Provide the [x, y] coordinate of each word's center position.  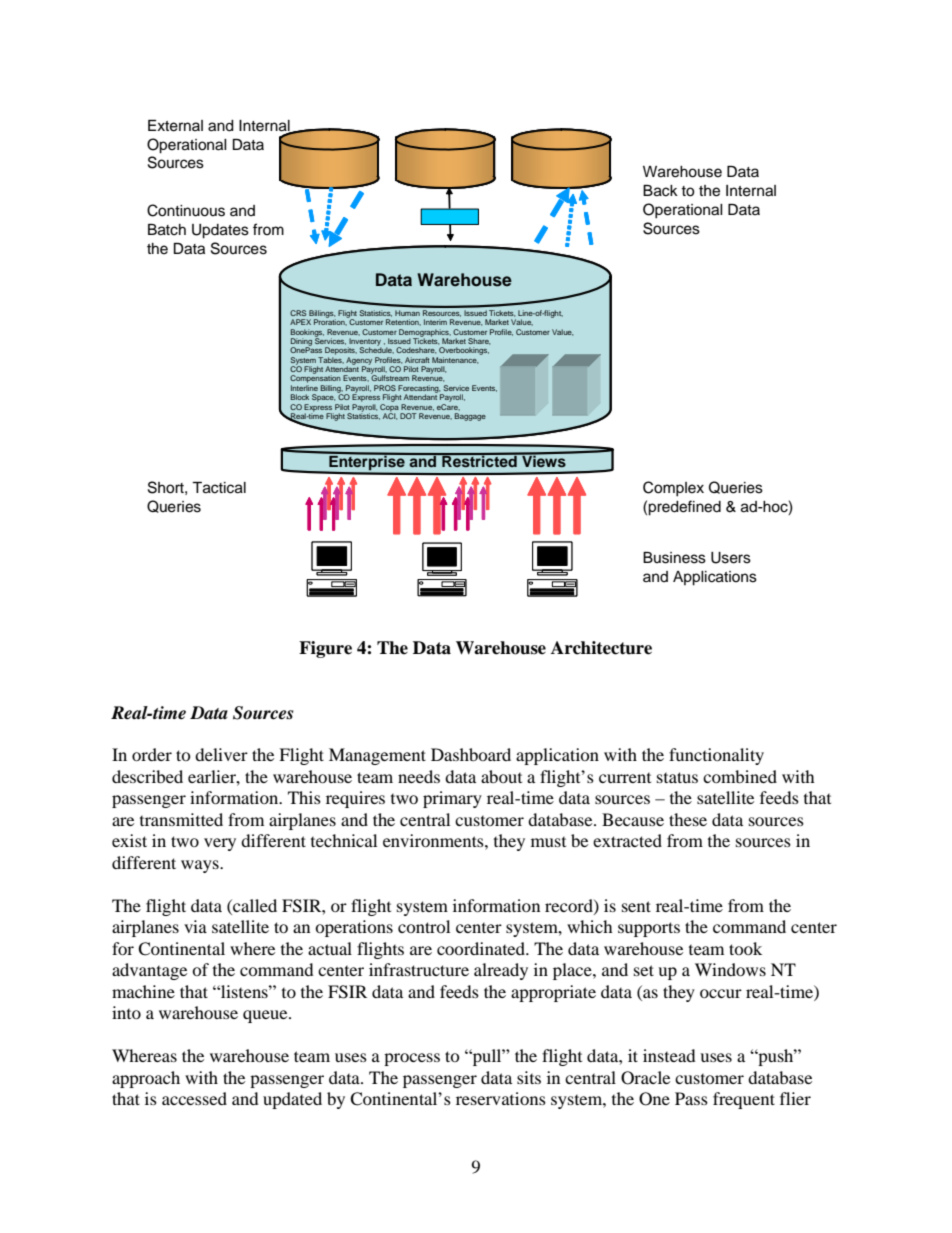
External [175, 126]
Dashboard [471, 754]
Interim [435, 322]
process [412, 1059]
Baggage [470, 417]
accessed [194, 1098]
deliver [221, 754]
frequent [744, 1100]
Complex [673, 489]
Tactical [219, 488]
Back [660, 191]
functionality [716, 756]
